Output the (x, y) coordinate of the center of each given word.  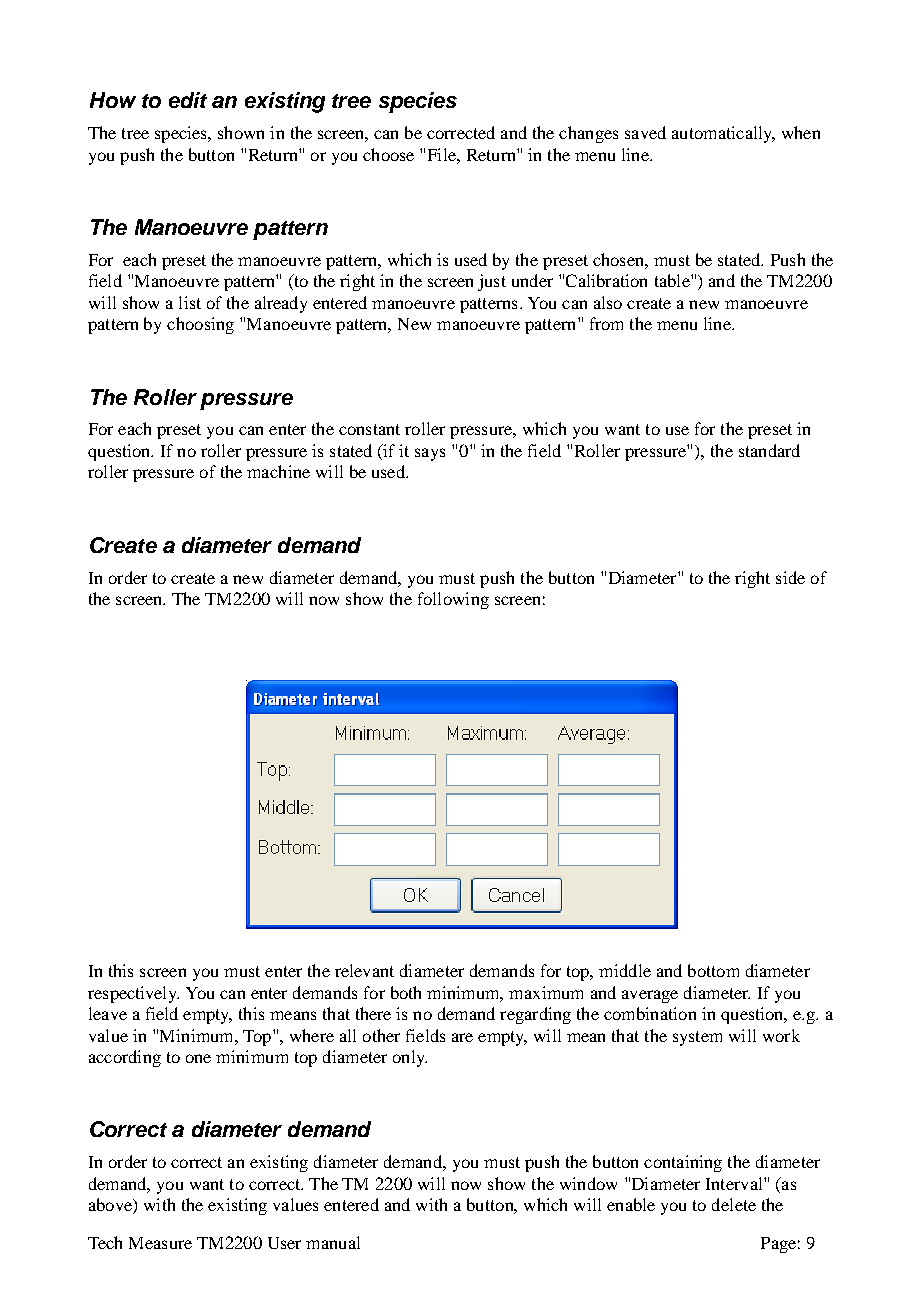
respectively (133, 994)
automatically (723, 134)
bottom (713, 970)
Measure (160, 1243)
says (430, 454)
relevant (364, 970)
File (443, 154)
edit (188, 100)
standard (769, 450)
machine (278, 471)
